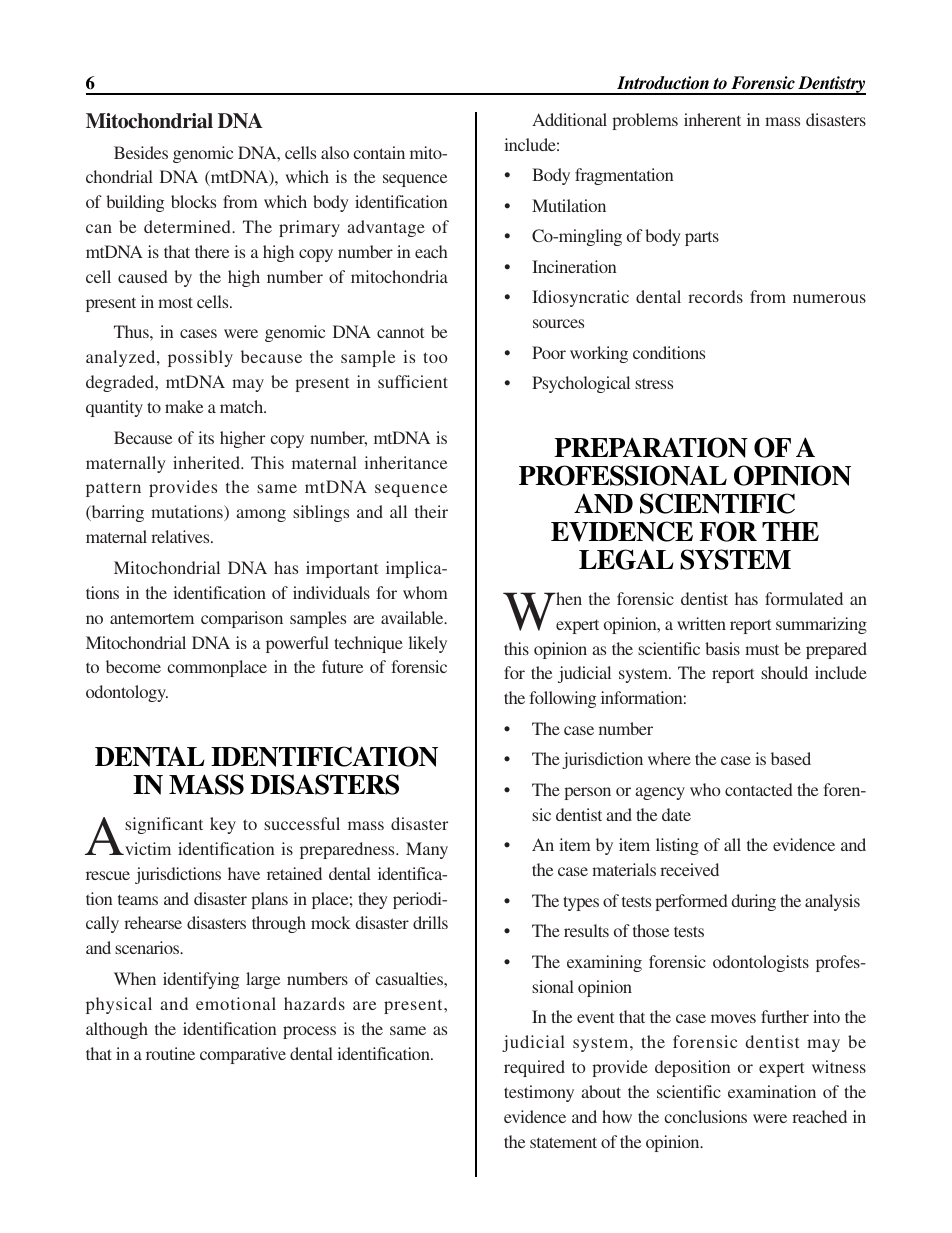  Describe the element at coordinates (379, 152) in the image. I see `contain` at that location.
